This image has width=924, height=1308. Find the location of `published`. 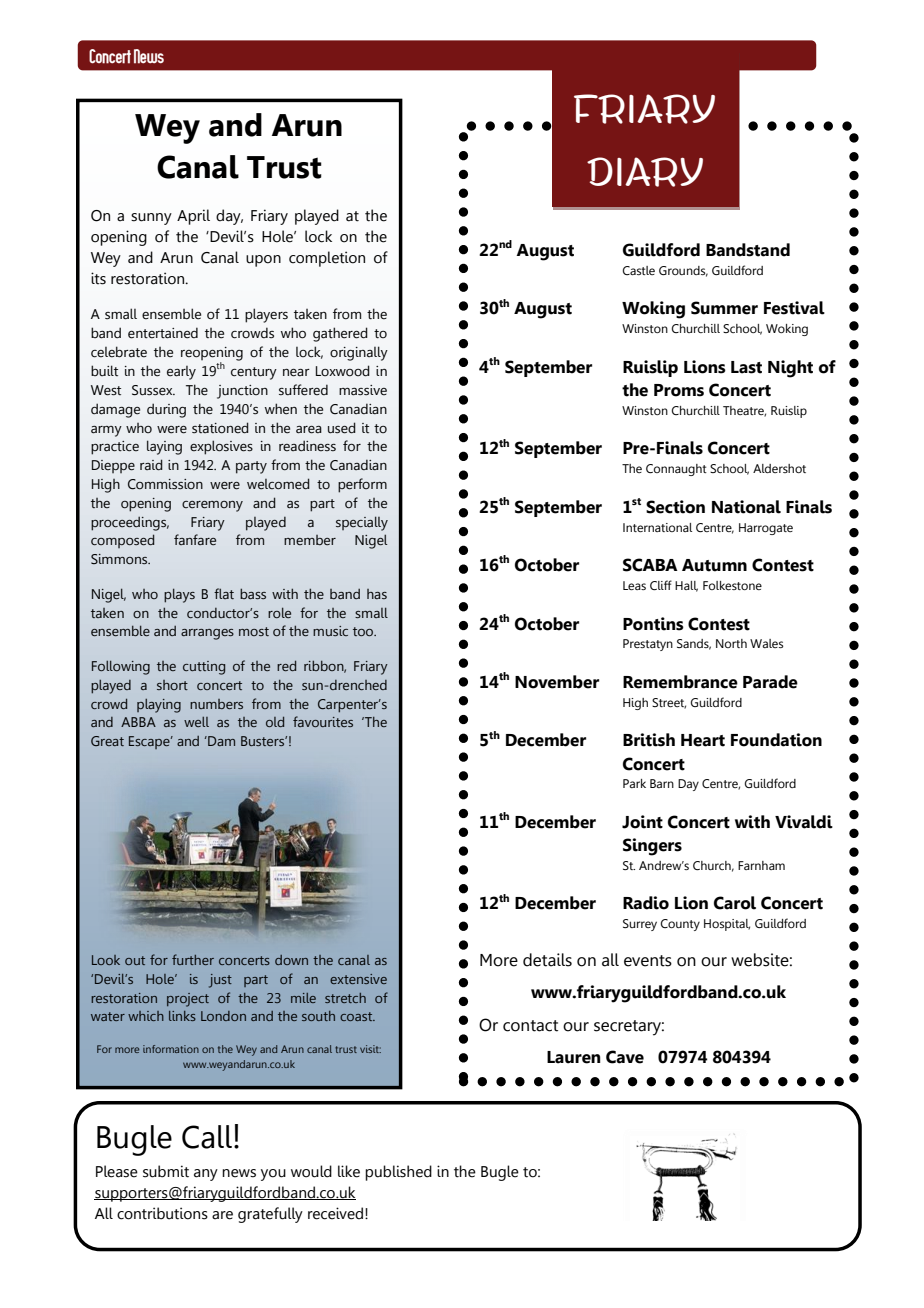

published is located at coordinates (398, 1173).
